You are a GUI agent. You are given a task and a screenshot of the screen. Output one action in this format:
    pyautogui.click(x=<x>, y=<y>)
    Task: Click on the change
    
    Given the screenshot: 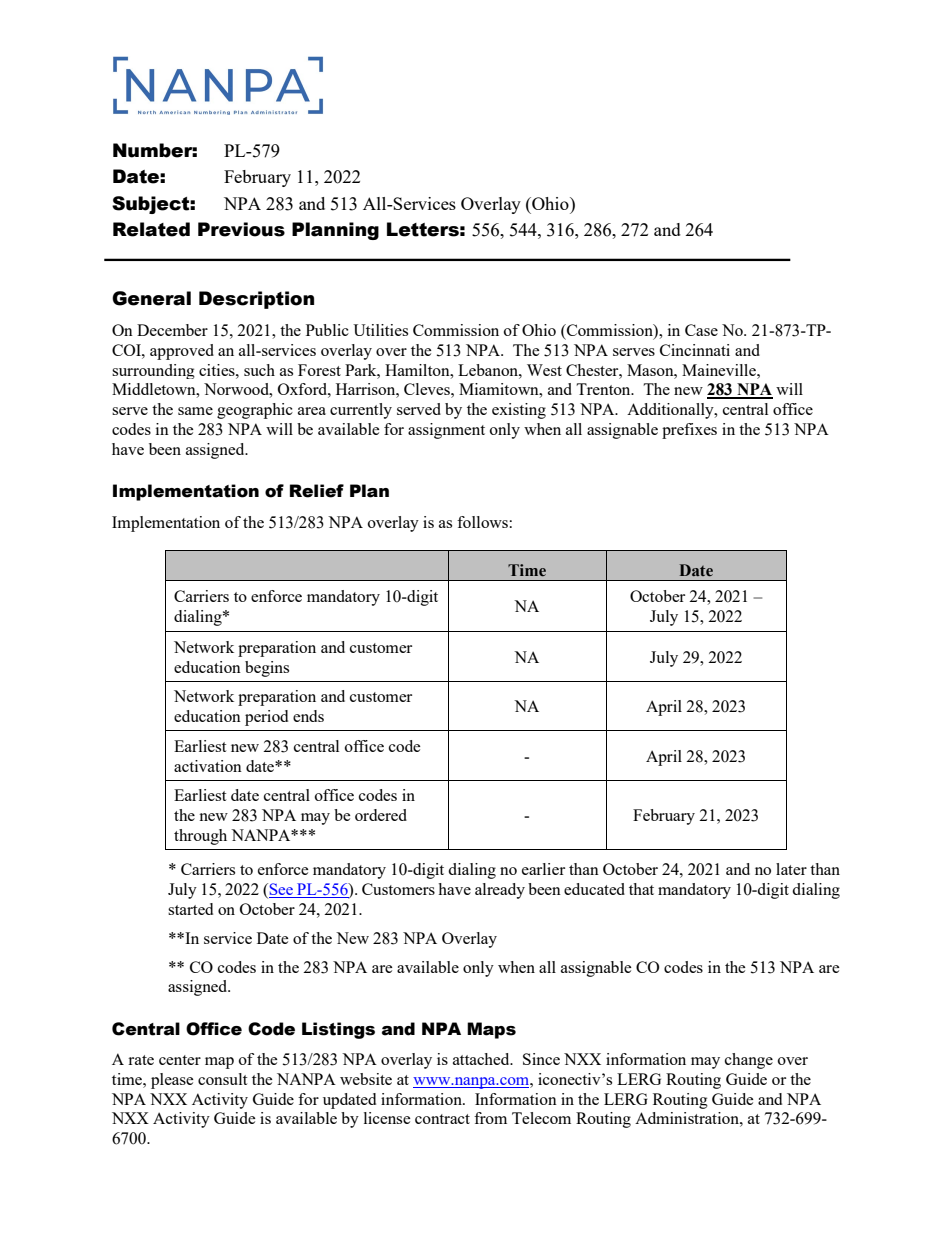 What is the action you would take?
    pyautogui.click(x=749, y=1061)
